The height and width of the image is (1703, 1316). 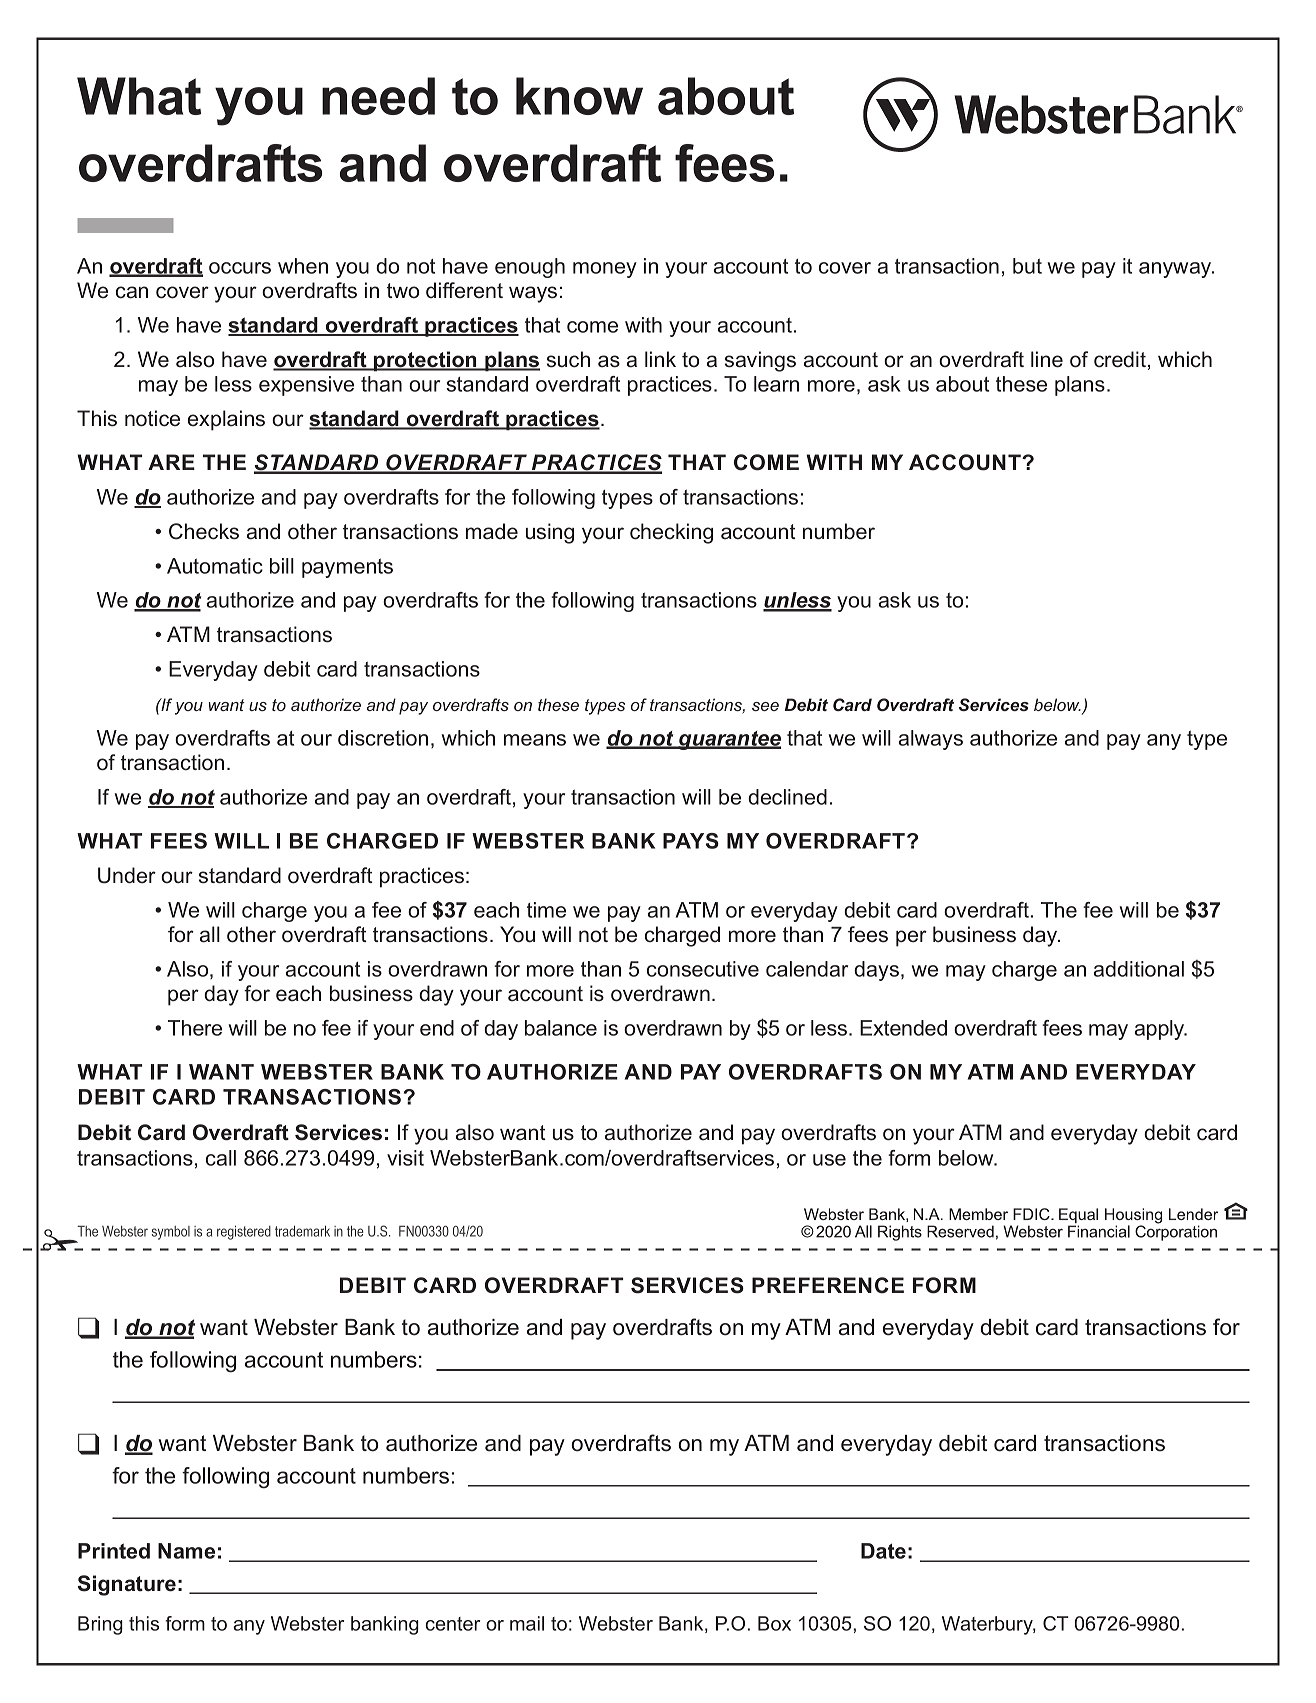 What do you see at coordinates (579, 96) in the image?
I see `know` at bounding box center [579, 96].
